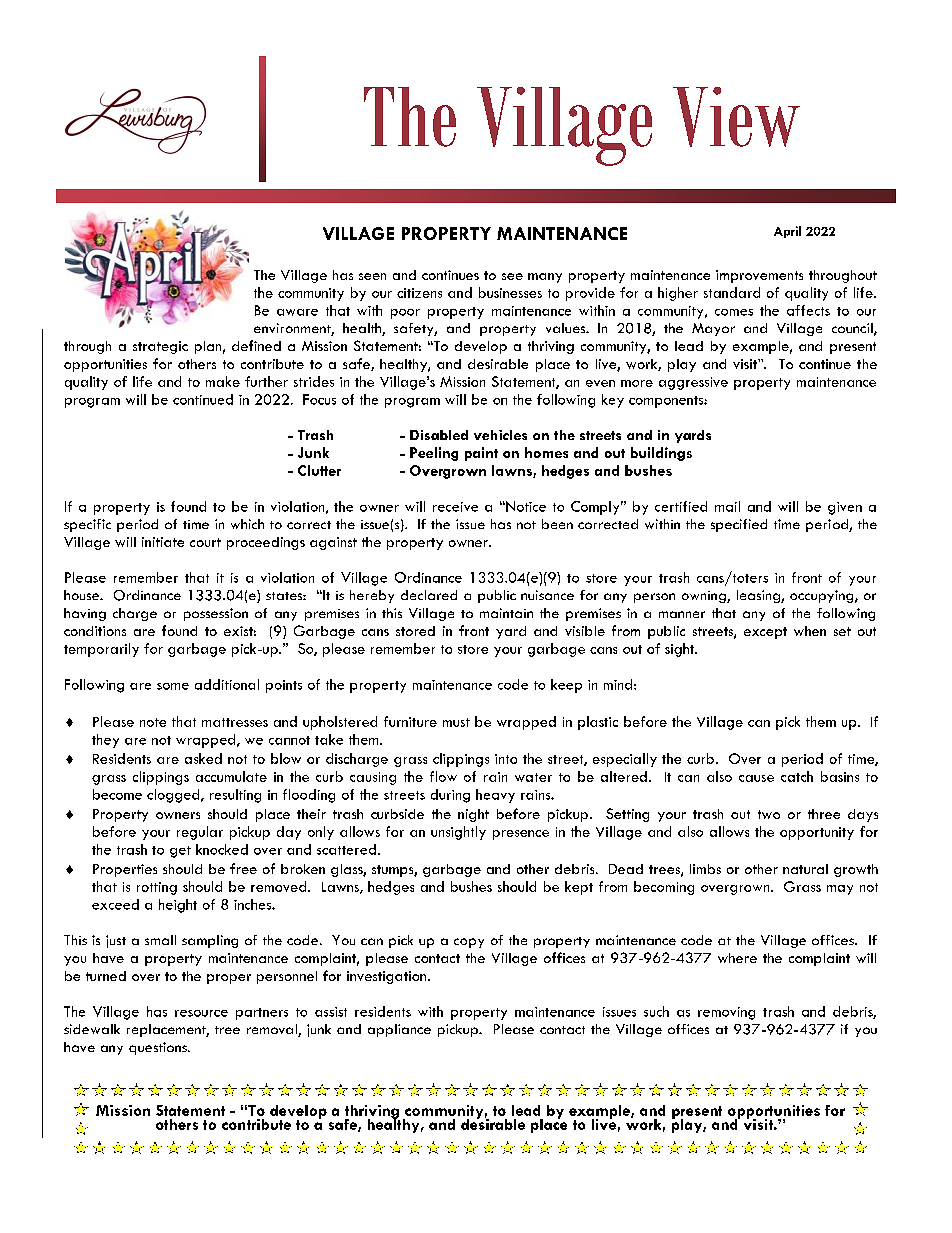 The width and height of the document is (952, 1233). I want to click on opportunity, so click(817, 833).
